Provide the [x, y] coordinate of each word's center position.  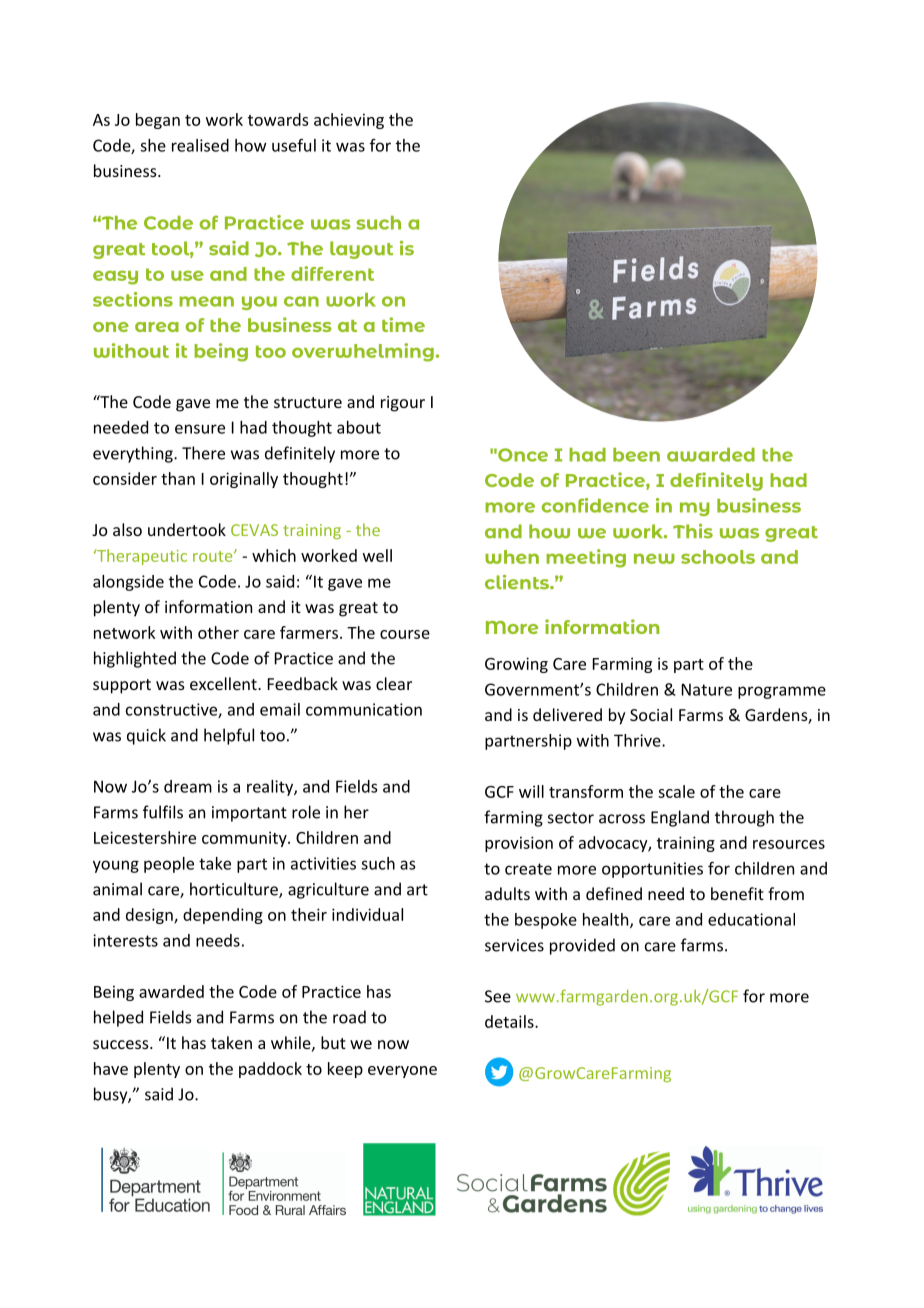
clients [518, 582]
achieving [349, 121]
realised [200, 145]
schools [718, 557]
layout [361, 250]
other [218, 632]
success [122, 1044]
